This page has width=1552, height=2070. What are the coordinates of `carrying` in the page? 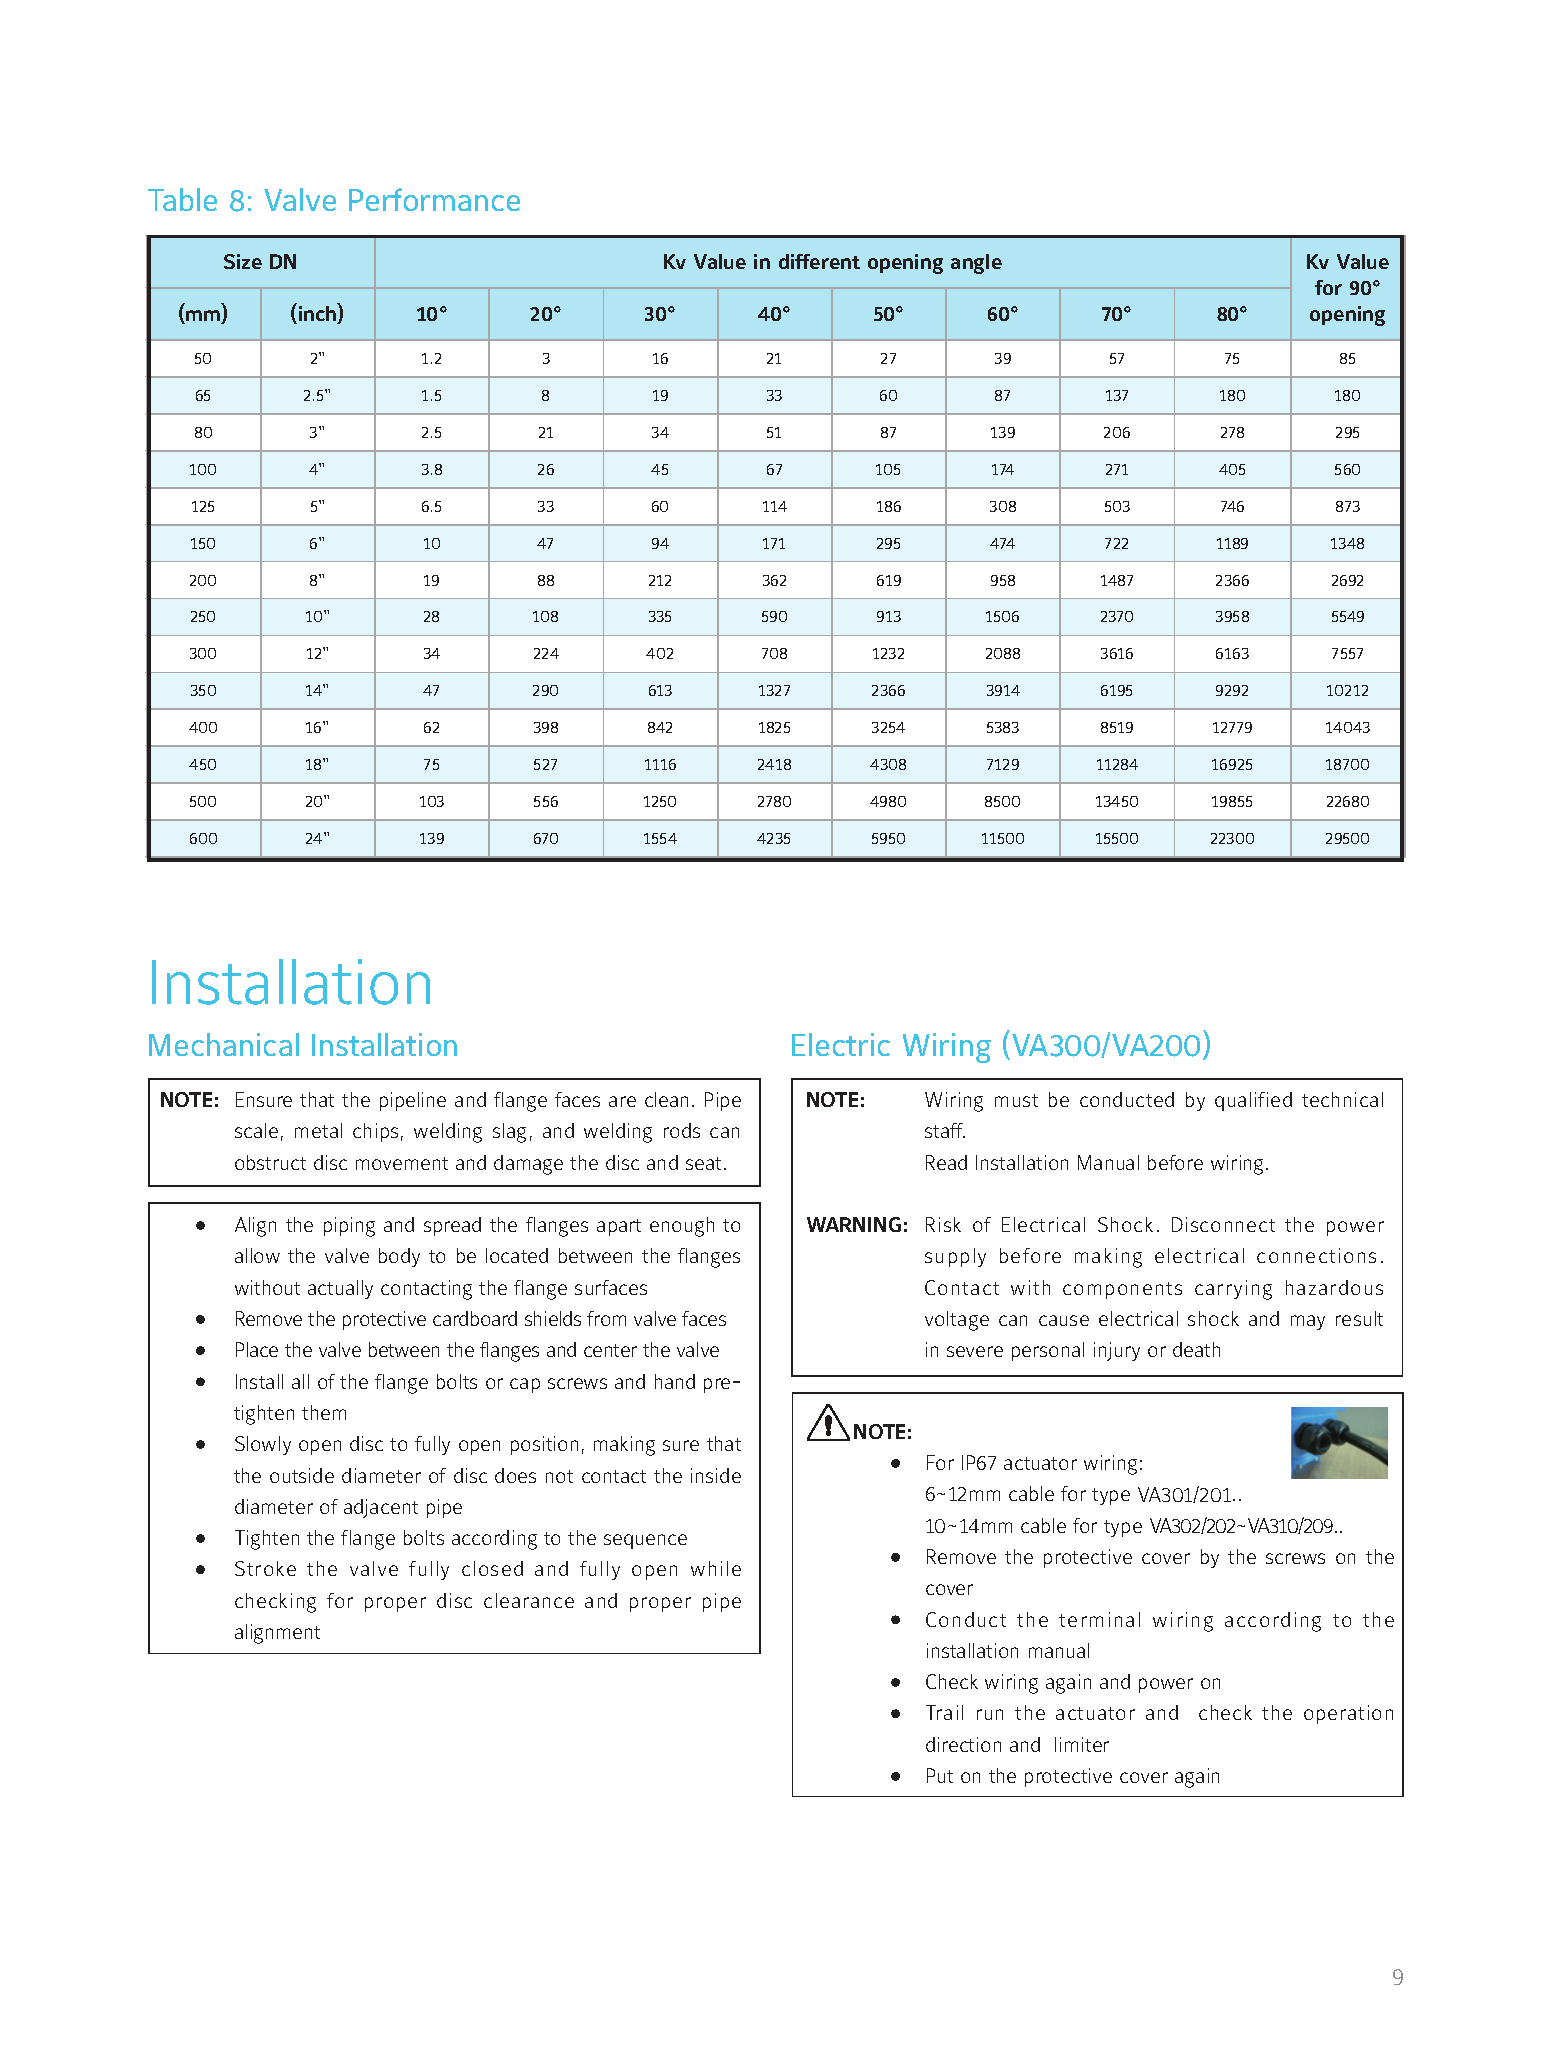 It's located at (1233, 1290).
